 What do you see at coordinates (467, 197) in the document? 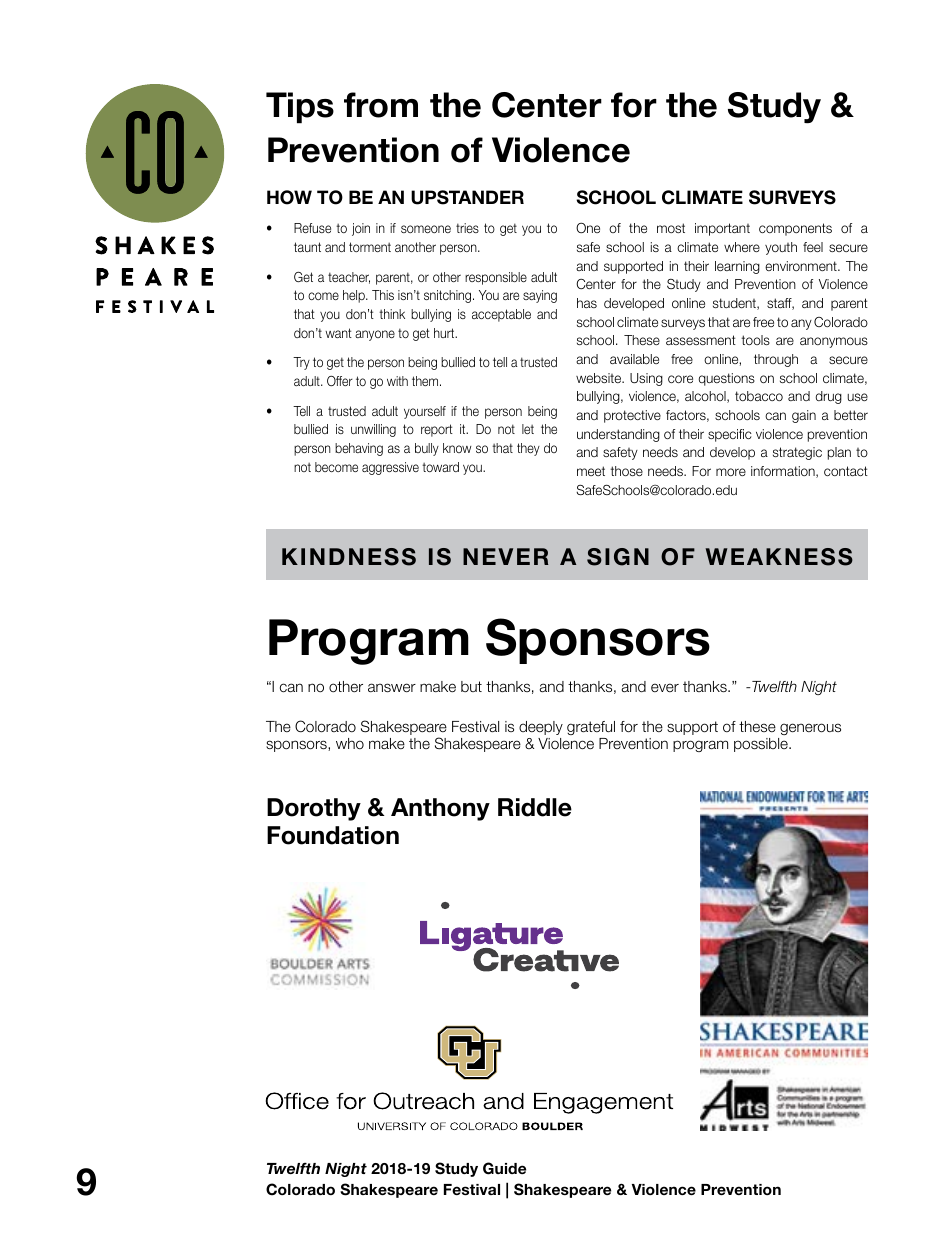
I see `UPSTANDER` at bounding box center [467, 197].
